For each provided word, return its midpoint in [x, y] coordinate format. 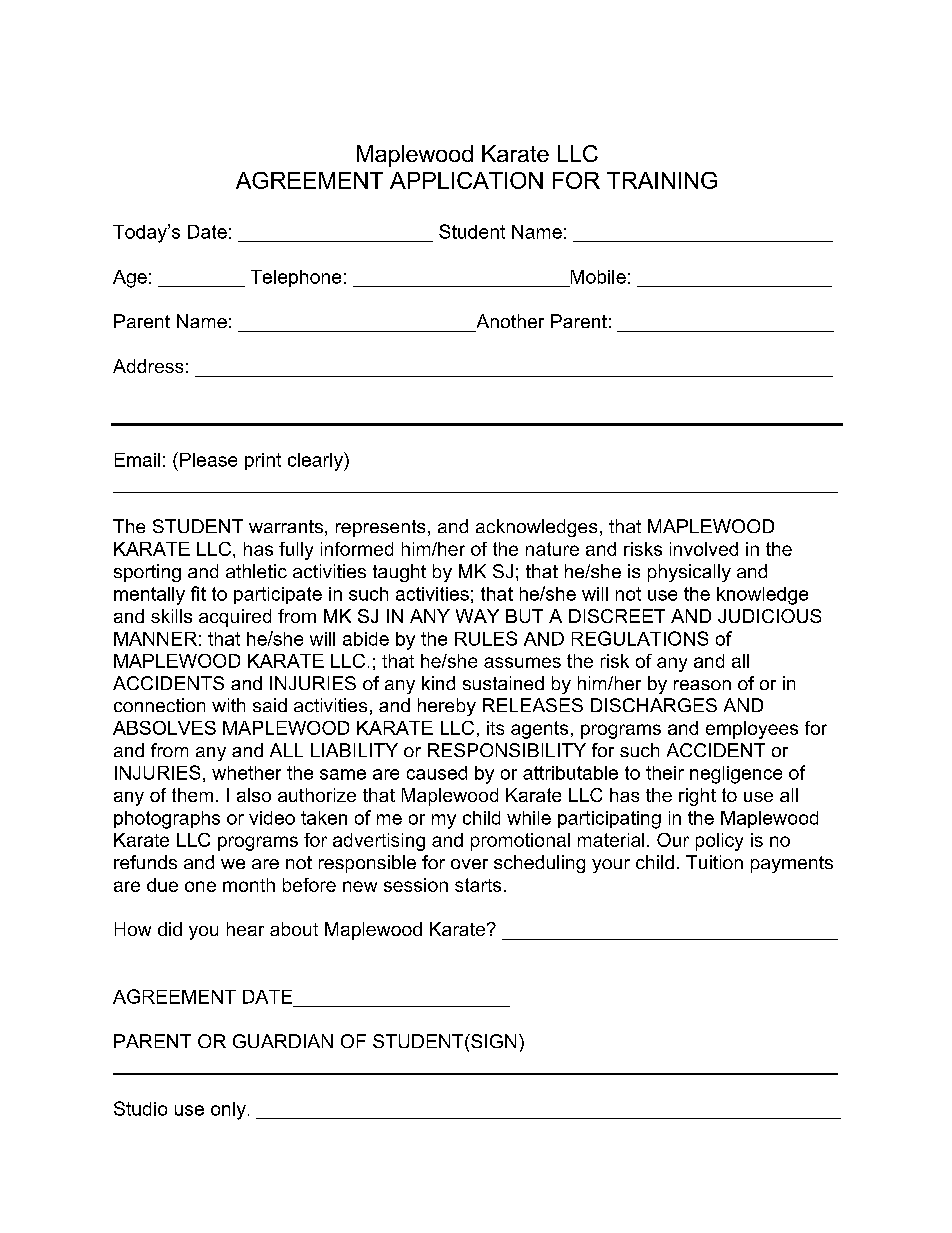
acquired [235, 618]
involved [704, 549]
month [249, 885]
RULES [486, 638]
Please [208, 460]
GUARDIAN [283, 1041]
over [469, 864]
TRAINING [662, 180]
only [228, 1111]
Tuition [714, 862]
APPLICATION [466, 180]
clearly [316, 461]
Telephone [296, 278]
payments [792, 864]
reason [702, 685]
